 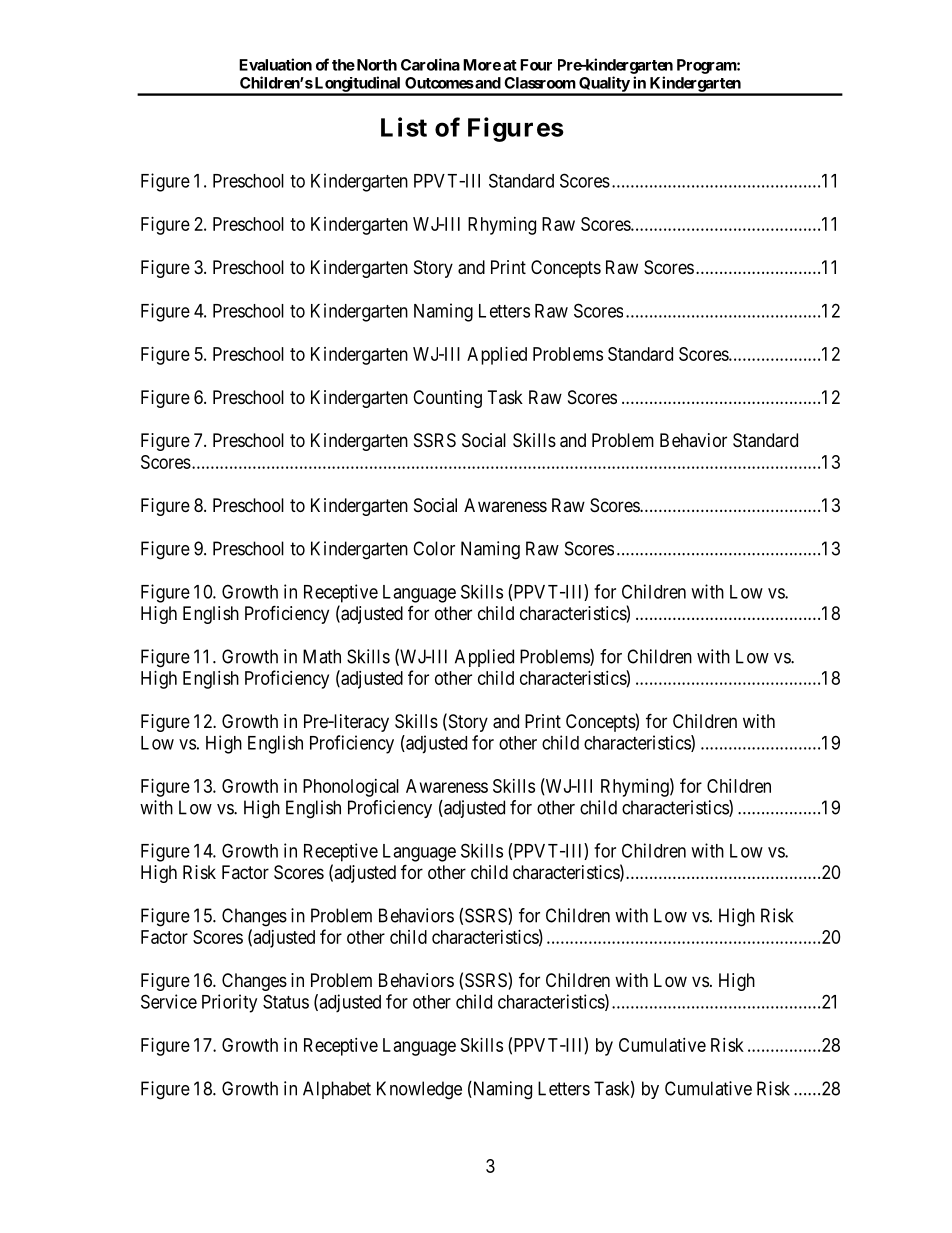 I want to click on Knowledge, so click(x=419, y=1090).
